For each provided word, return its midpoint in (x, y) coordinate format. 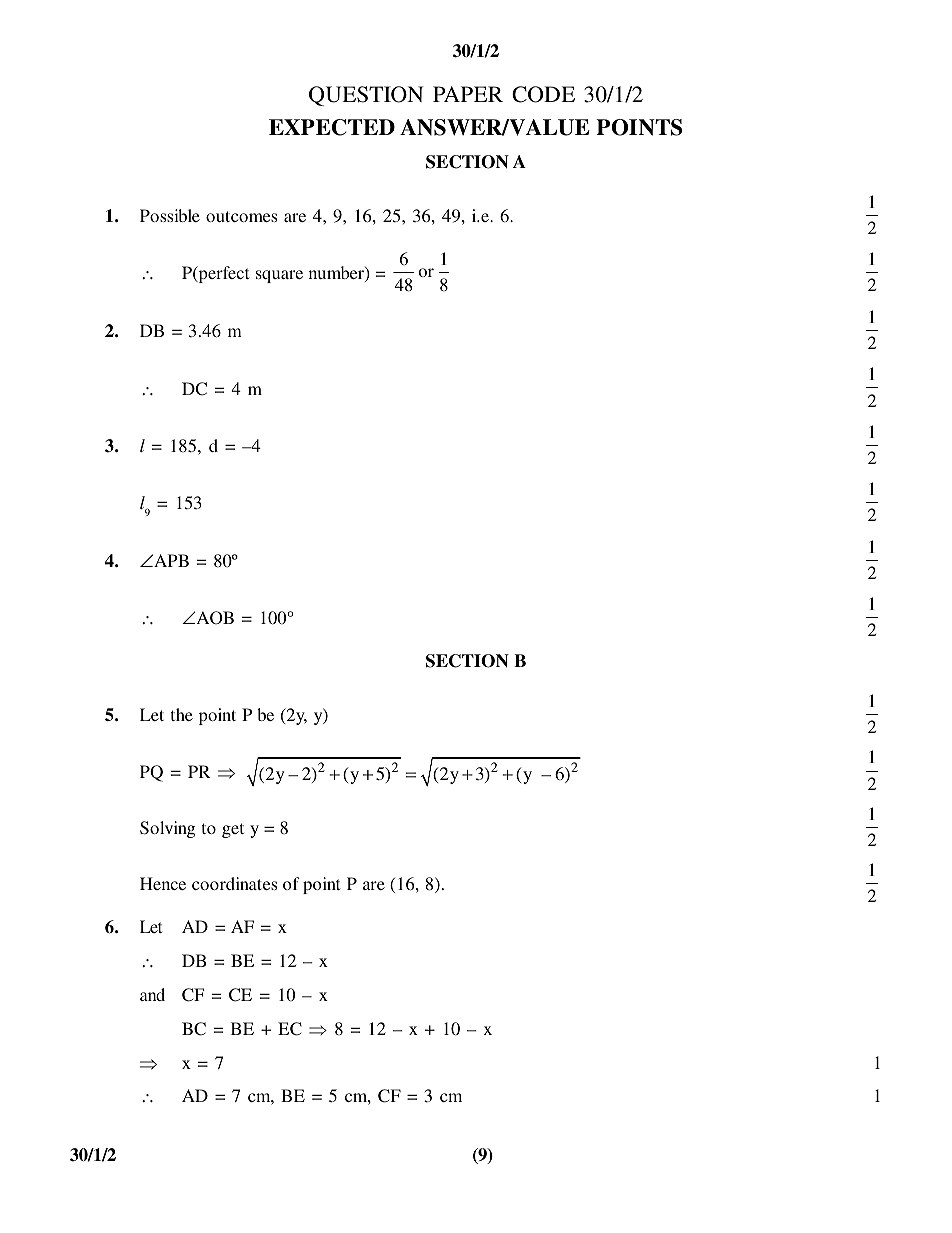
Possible (170, 215)
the (182, 714)
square (279, 276)
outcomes (241, 216)
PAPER (468, 94)
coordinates (234, 883)
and (152, 994)
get (233, 830)
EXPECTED (332, 127)
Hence (163, 883)
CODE (543, 94)
